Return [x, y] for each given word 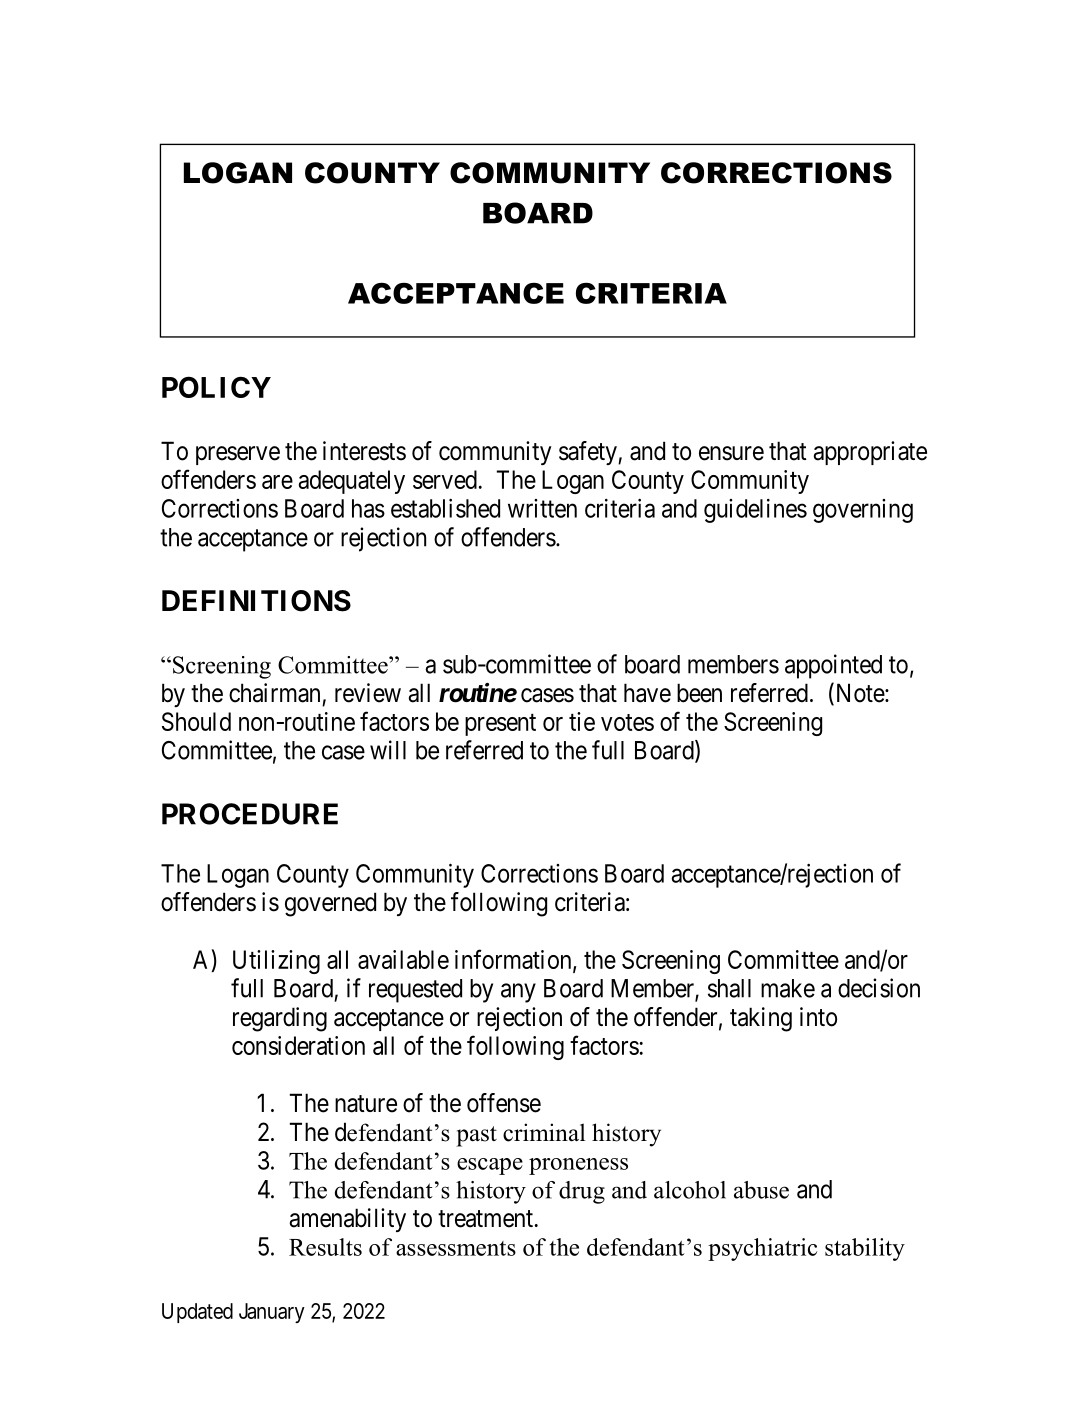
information [514, 960]
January [272, 1313]
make [788, 988]
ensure [731, 453]
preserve [238, 455]
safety [589, 453]
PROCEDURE [250, 814]
